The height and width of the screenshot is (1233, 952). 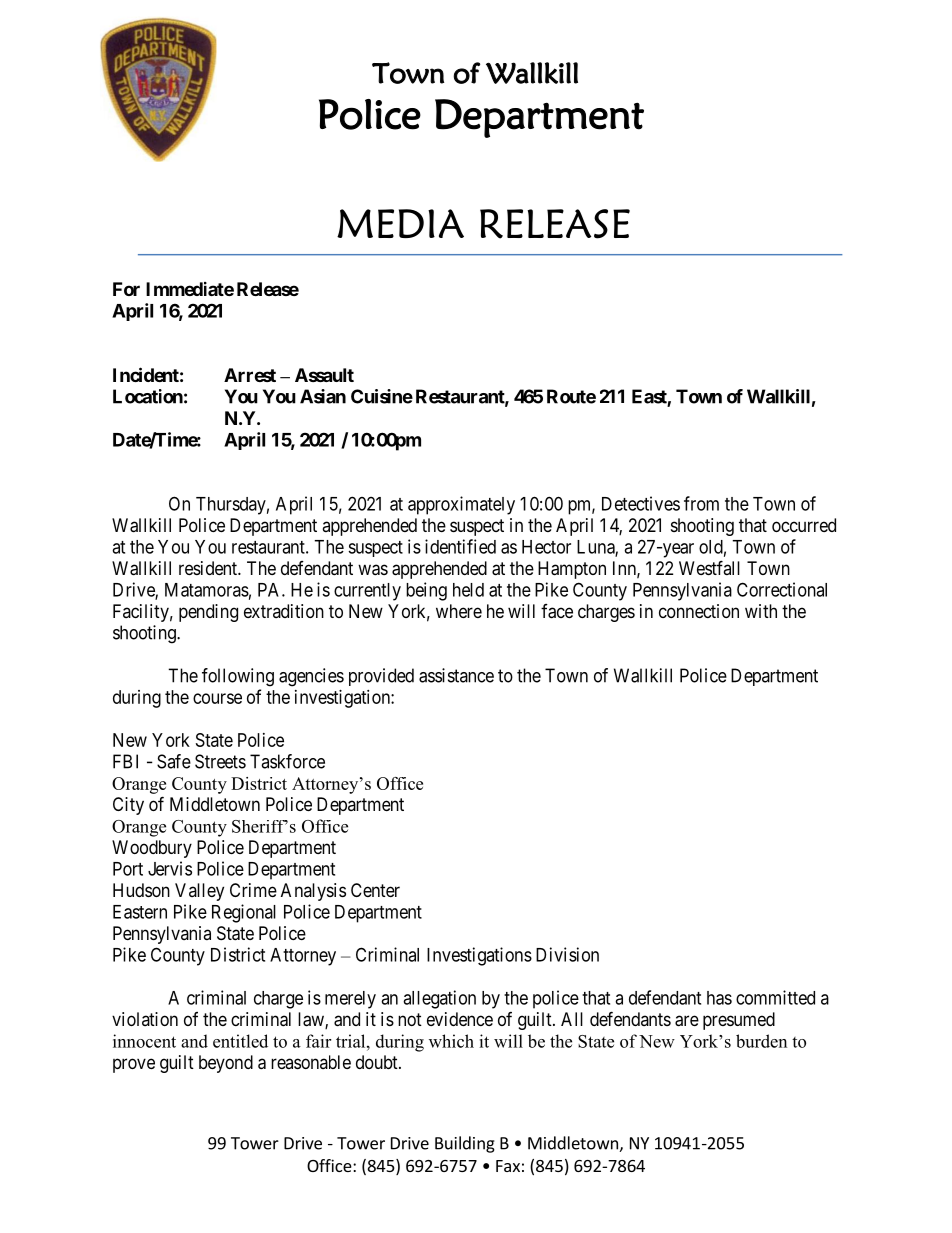 I want to click on pending, so click(x=208, y=613).
